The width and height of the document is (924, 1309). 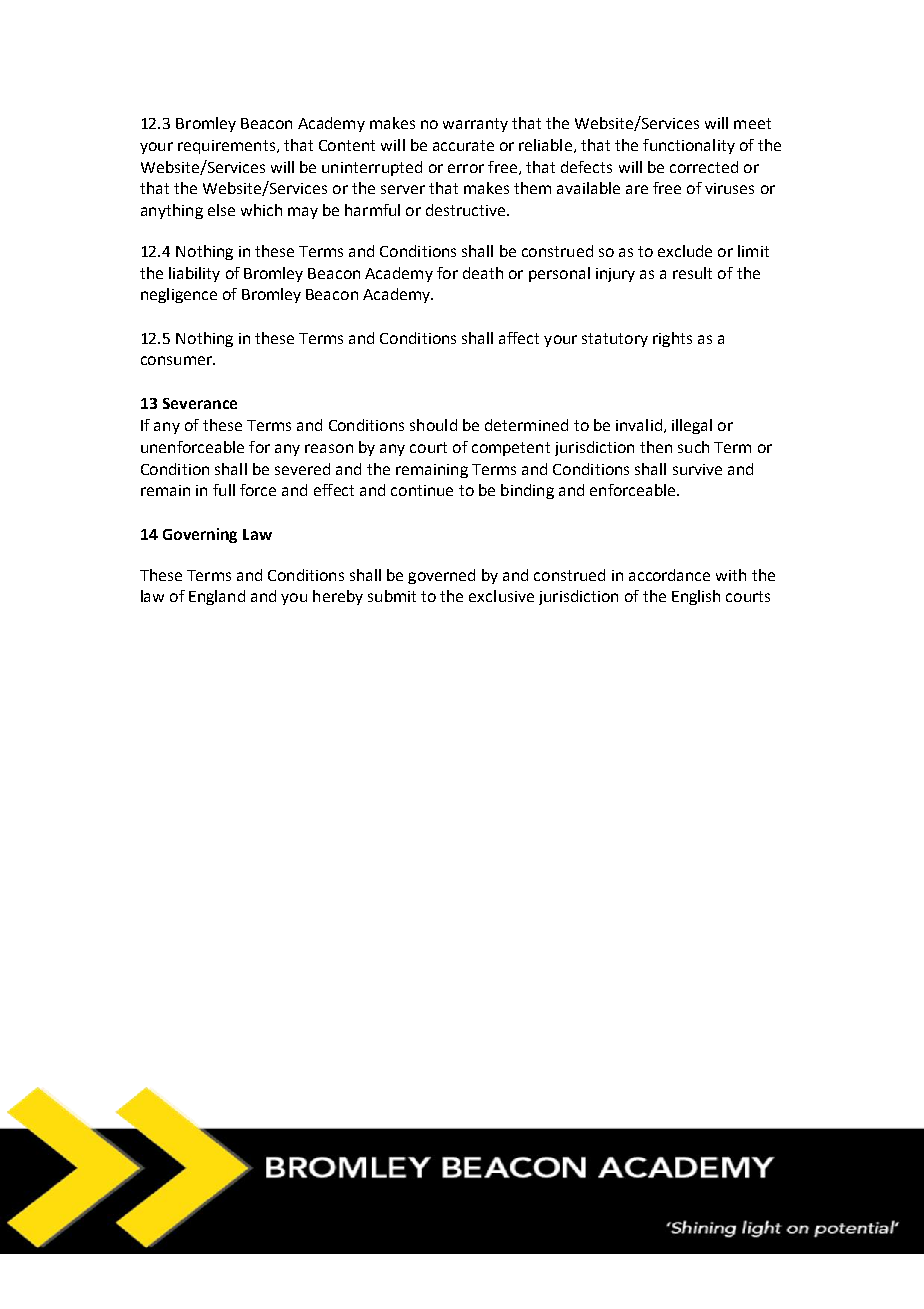 What do you see at coordinates (200, 403) in the document?
I see `Severance` at bounding box center [200, 403].
